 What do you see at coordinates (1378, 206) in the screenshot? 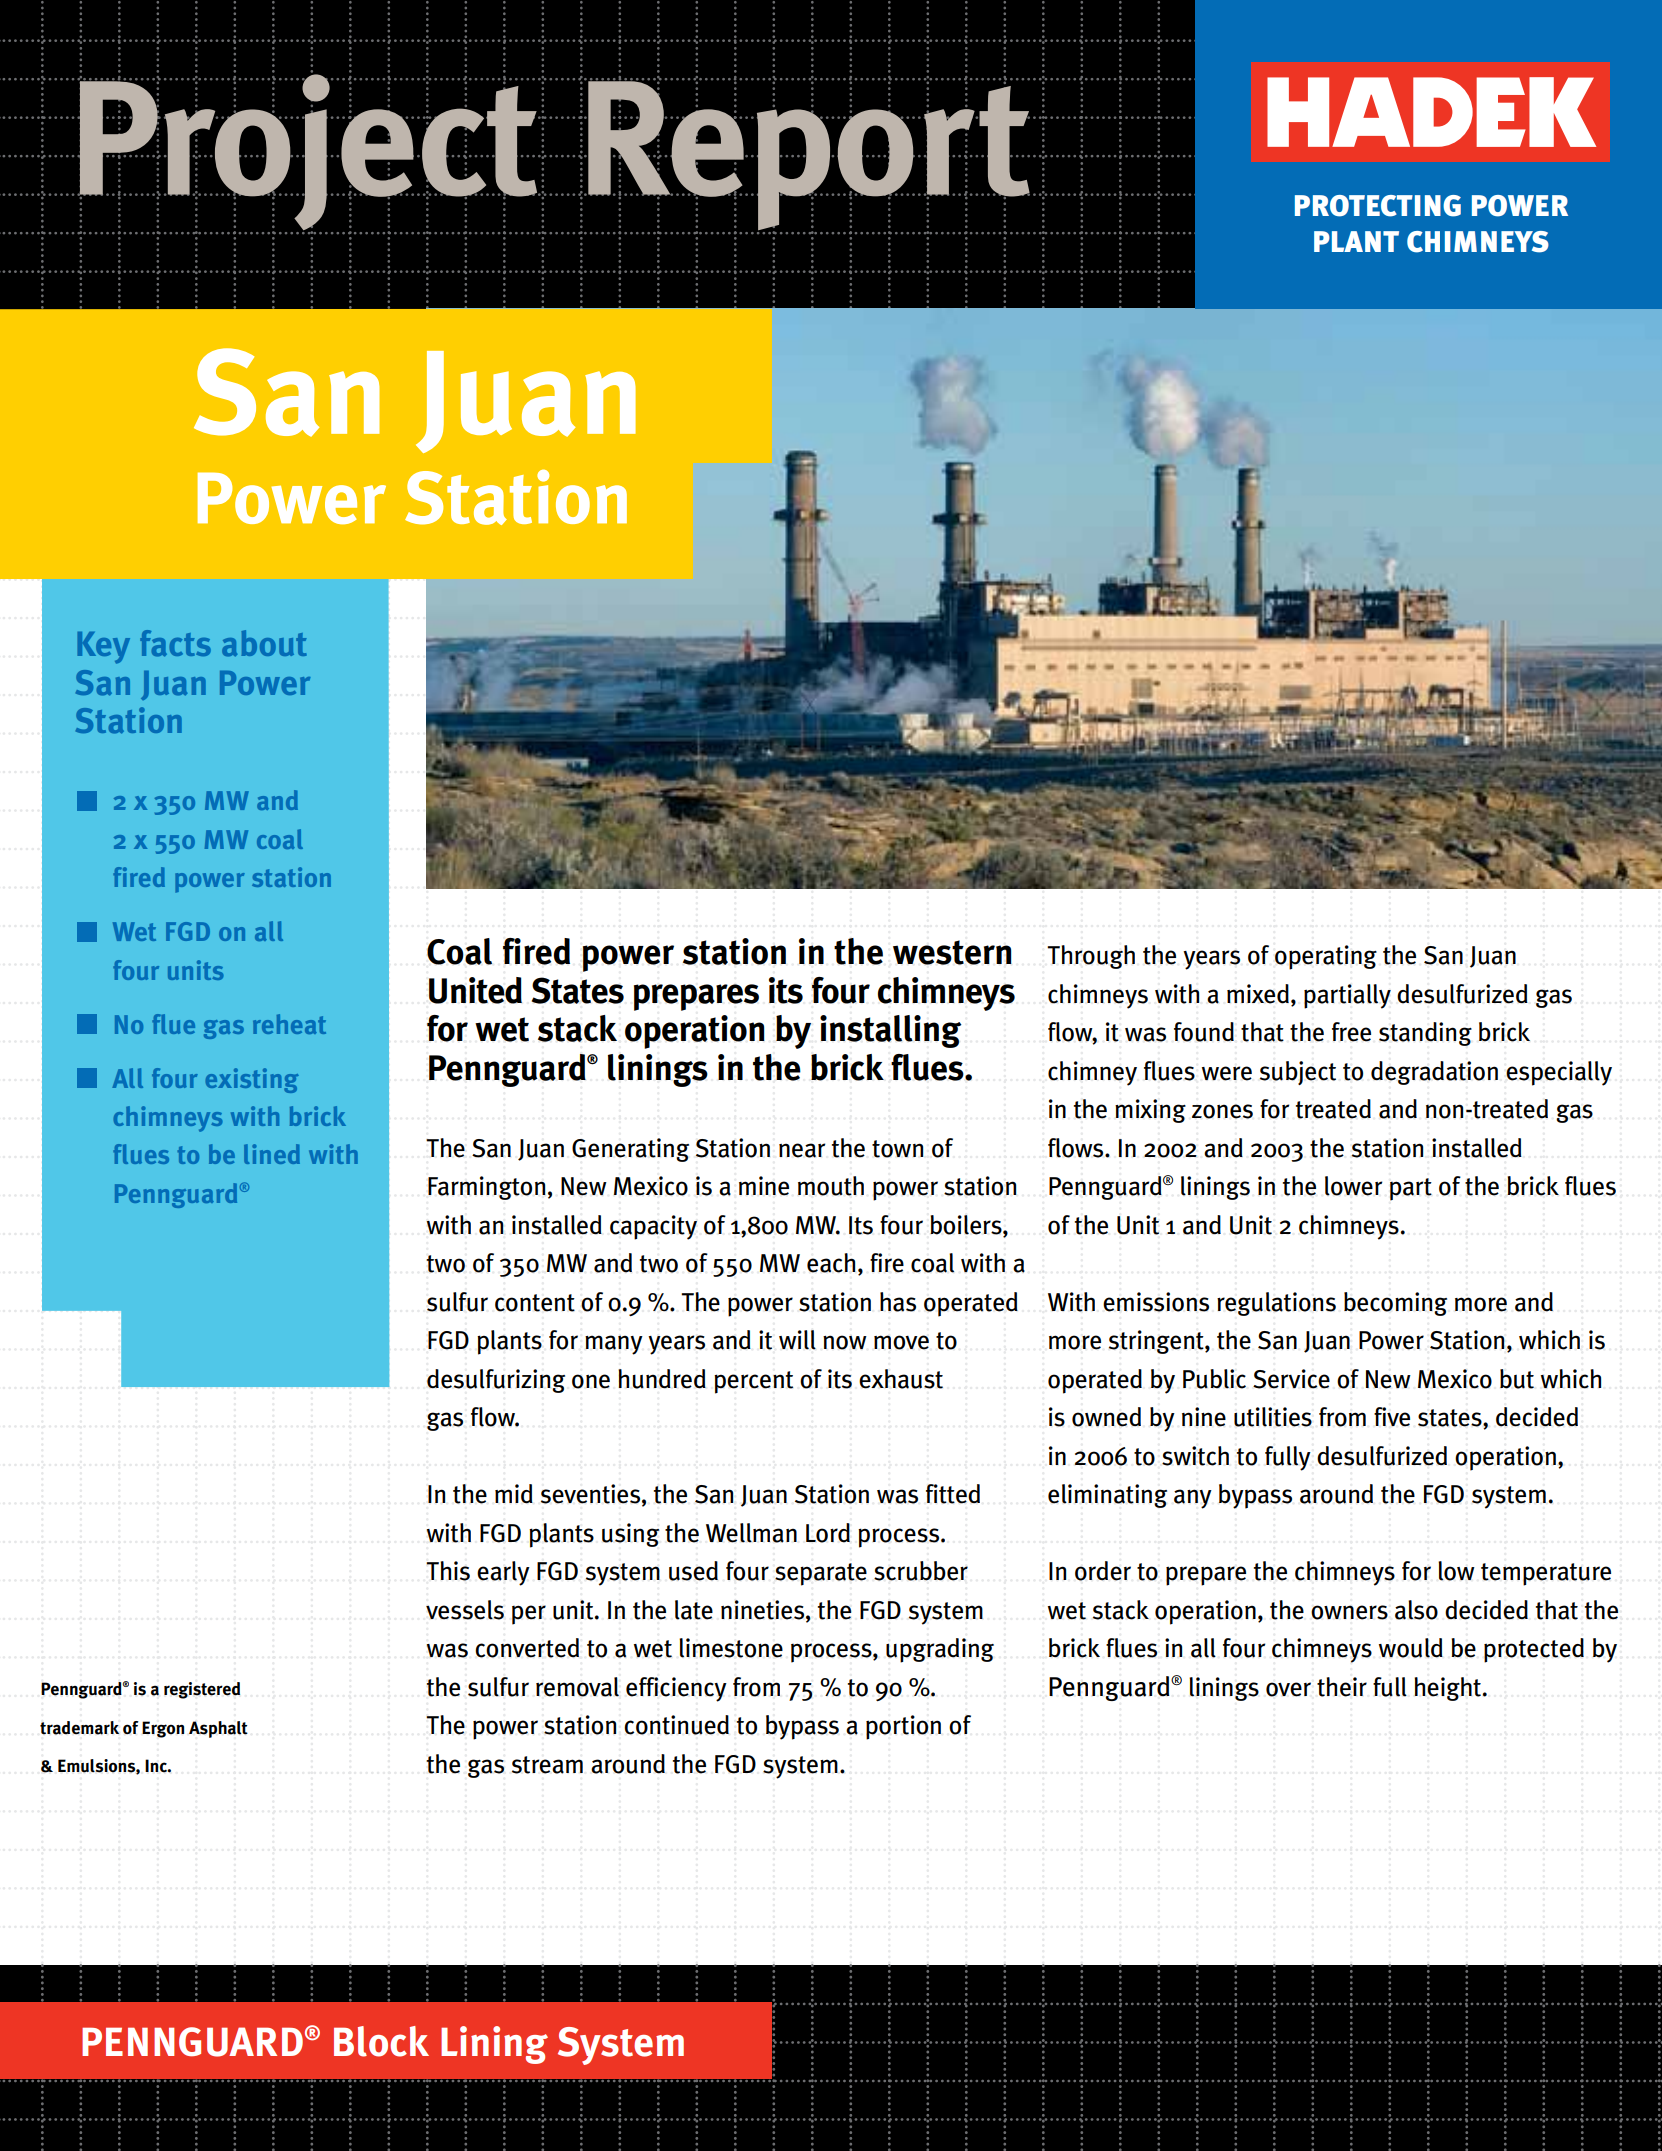
I see `PROTECTING` at bounding box center [1378, 206].
